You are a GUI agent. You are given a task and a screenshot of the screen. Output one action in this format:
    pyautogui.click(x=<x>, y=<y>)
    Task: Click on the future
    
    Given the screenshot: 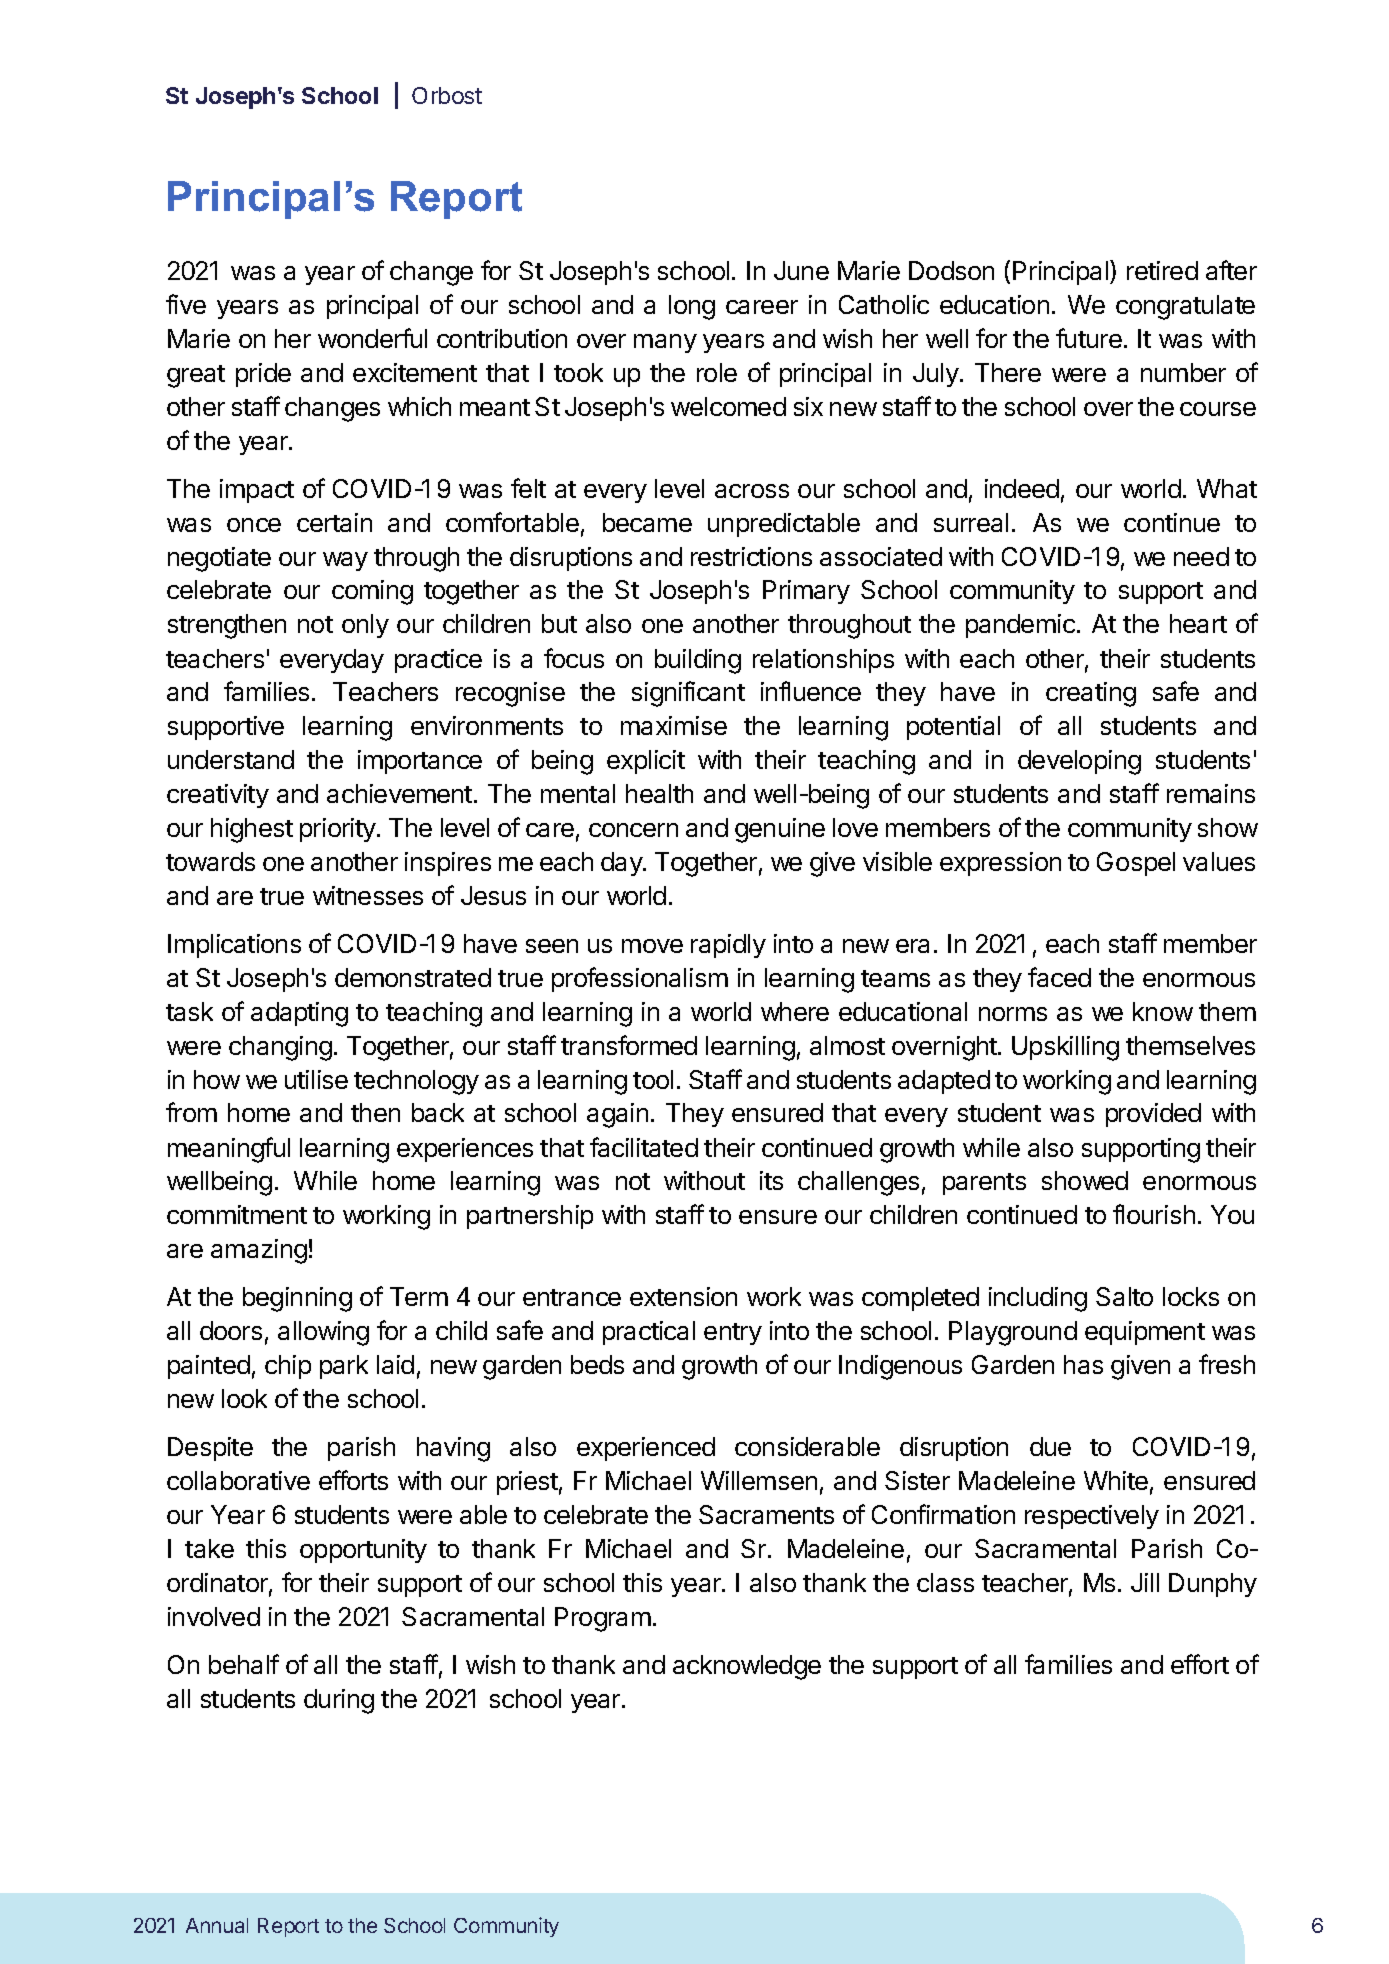 What is the action you would take?
    pyautogui.click(x=1089, y=338)
